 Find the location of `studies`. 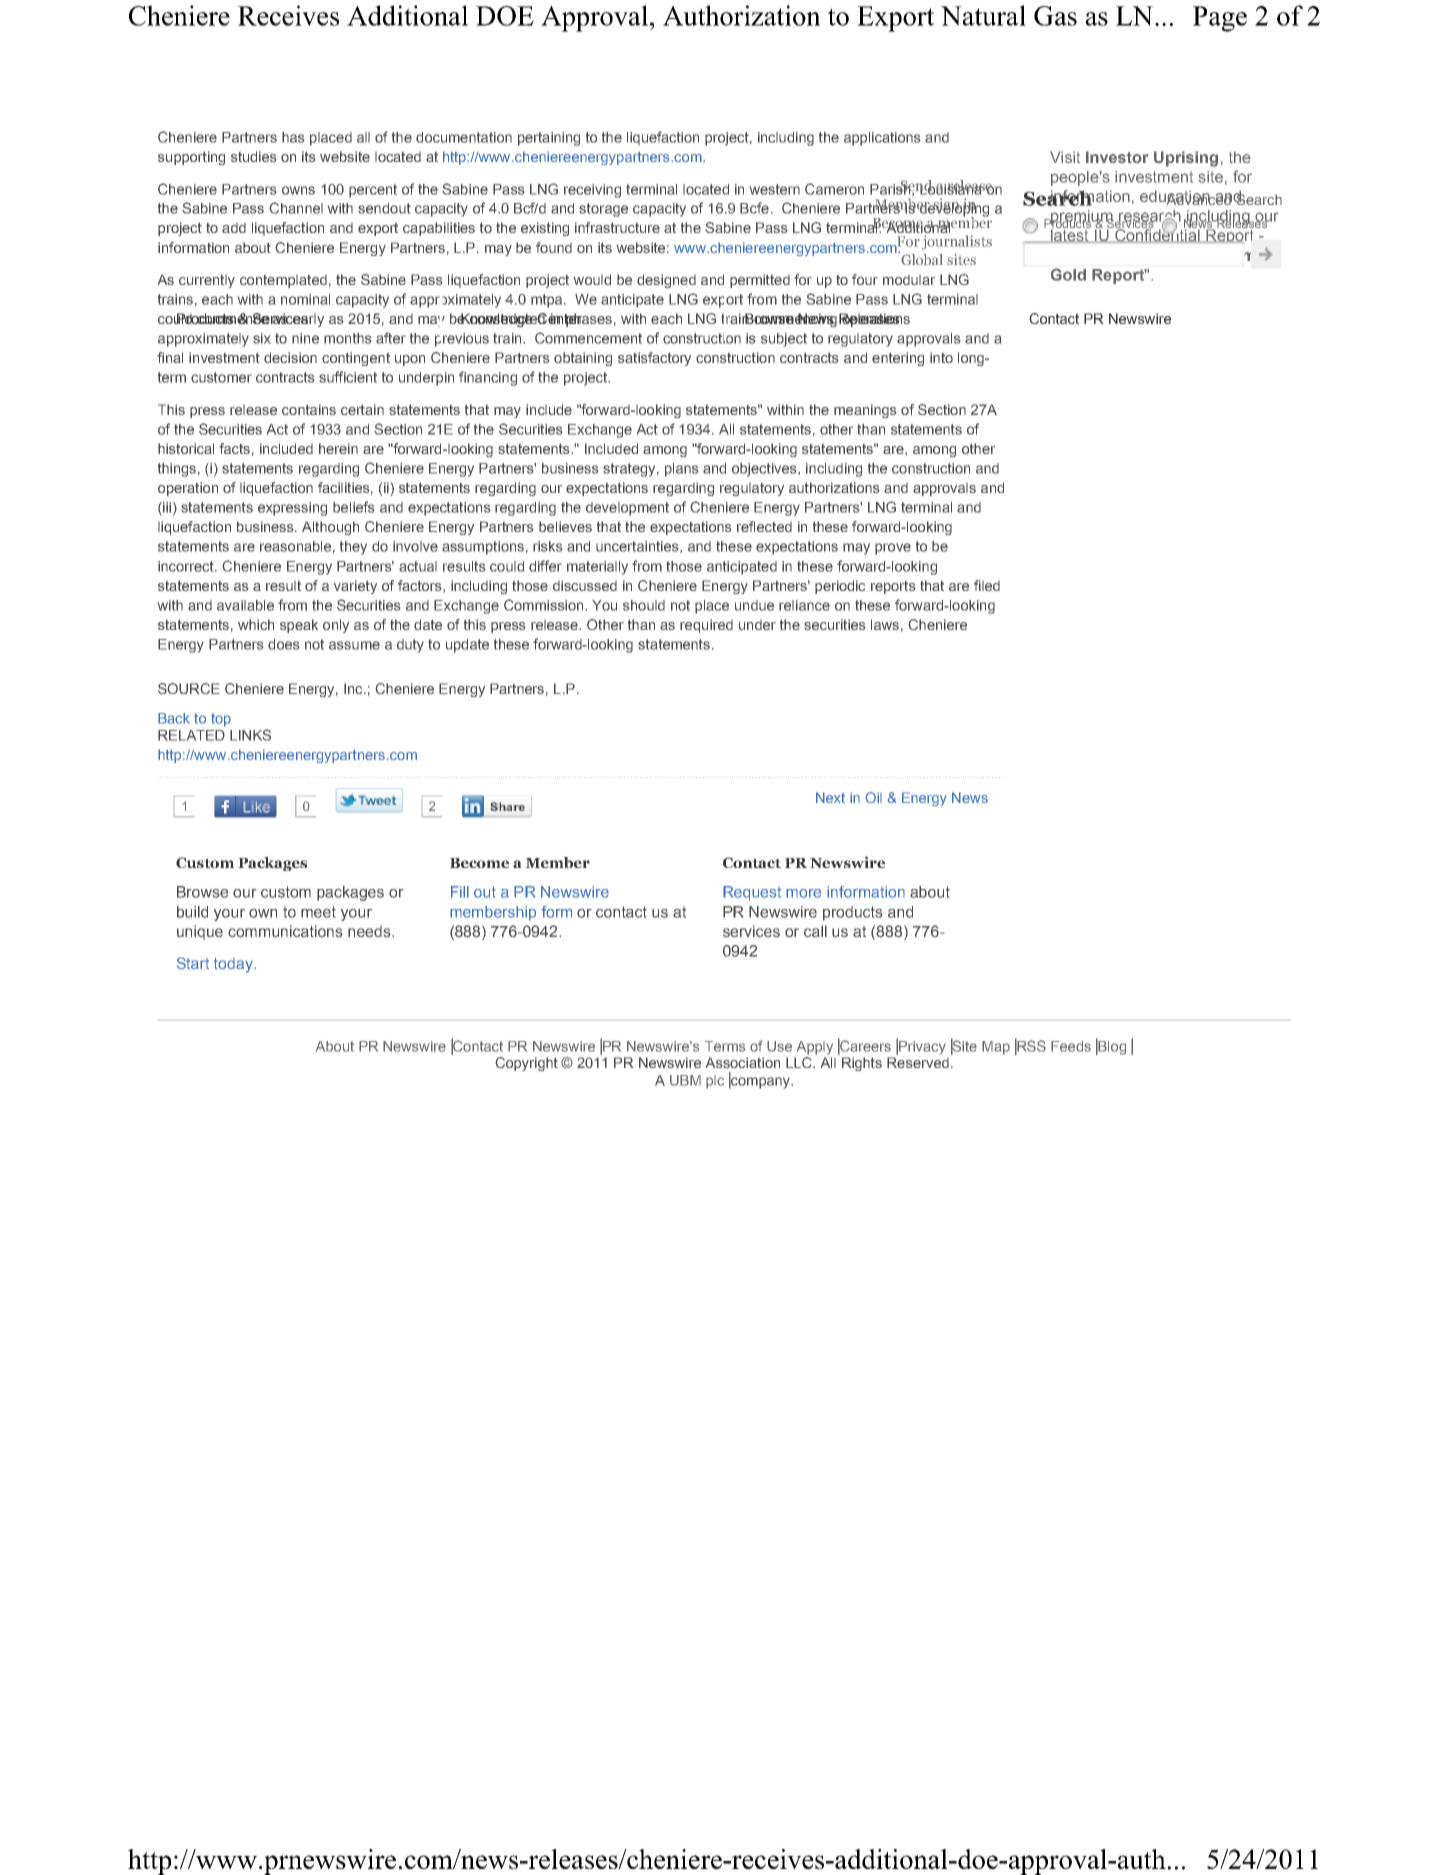

studies is located at coordinates (254, 156).
